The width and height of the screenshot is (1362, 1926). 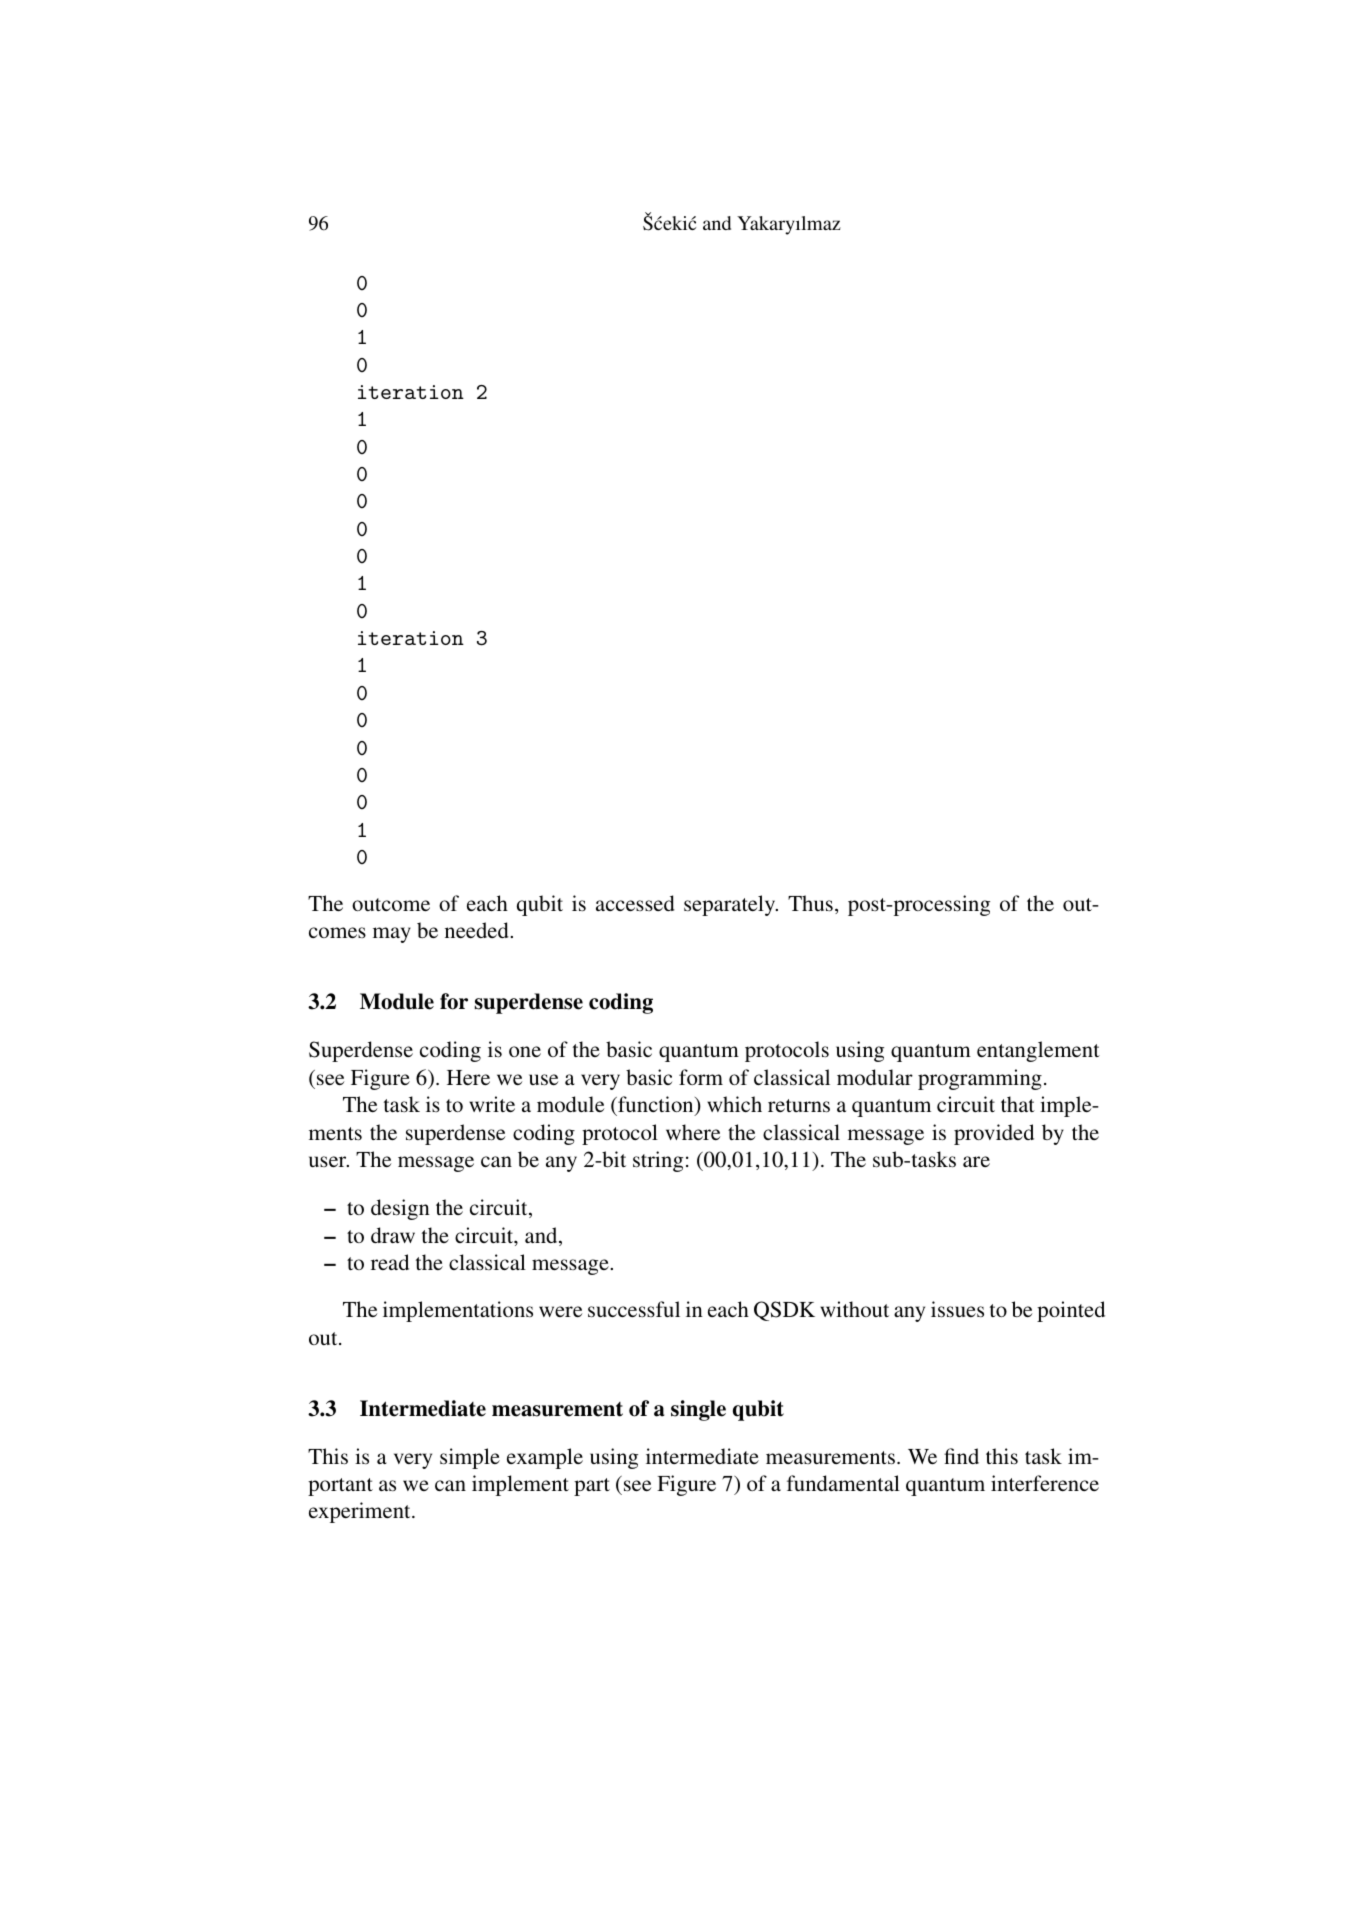 I want to click on programming, so click(x=980, y=1079).
